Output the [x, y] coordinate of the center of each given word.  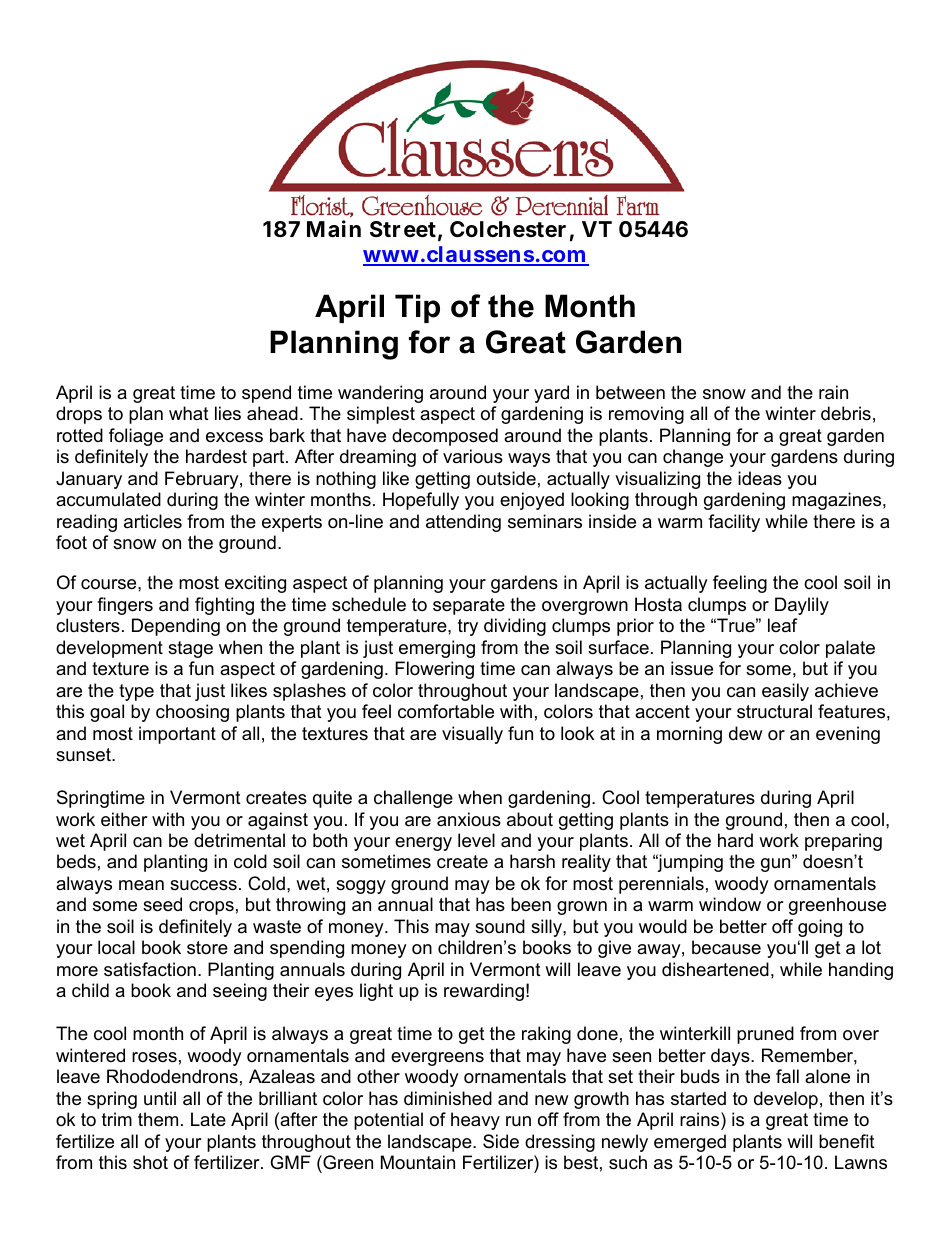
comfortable [446, 711]
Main [334, 229]
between [630, 392]
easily [785, 692]
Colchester [508, 229]
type [136, 692]
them [158, 1119]
